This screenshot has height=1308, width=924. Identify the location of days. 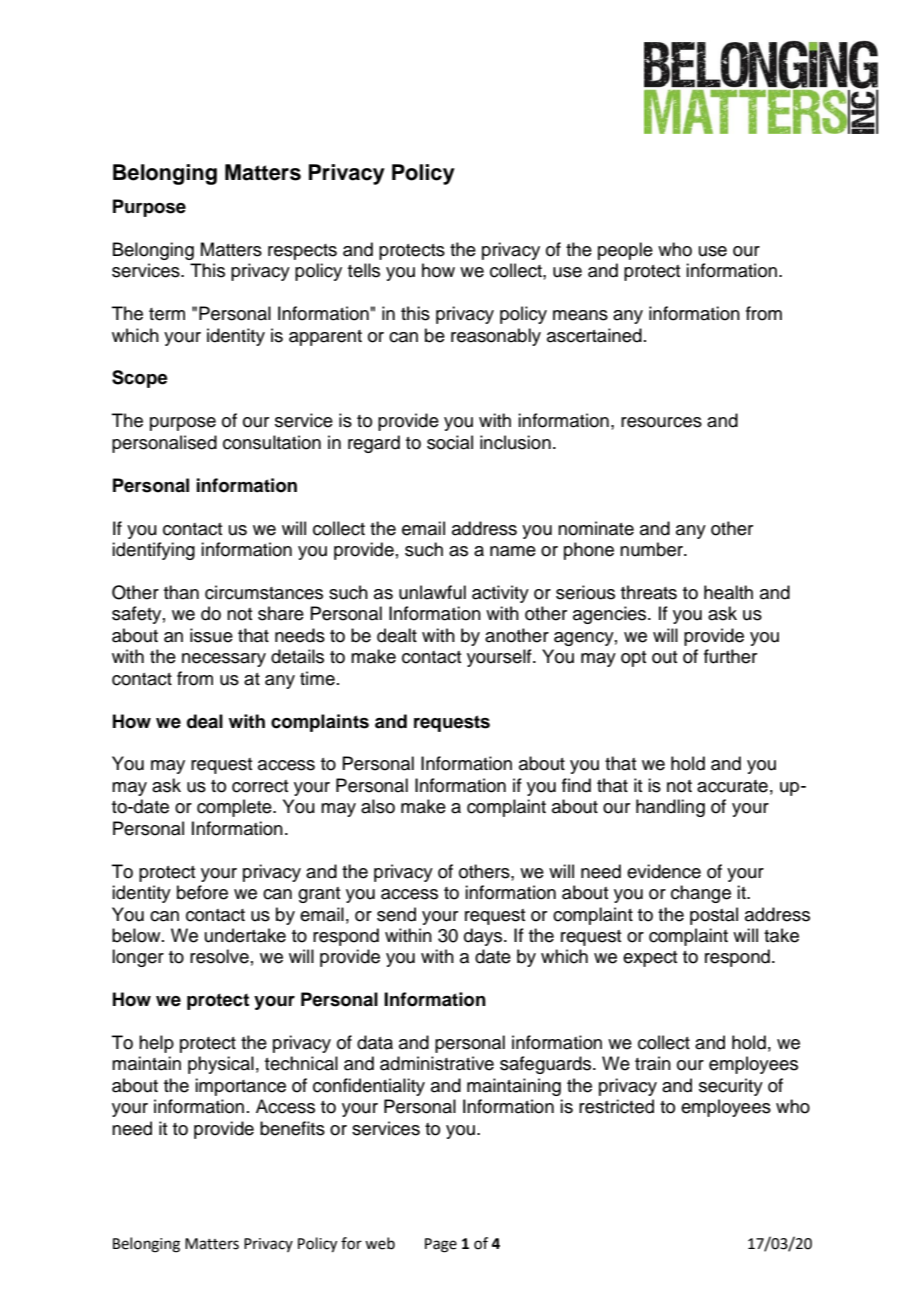
(484, 937).
